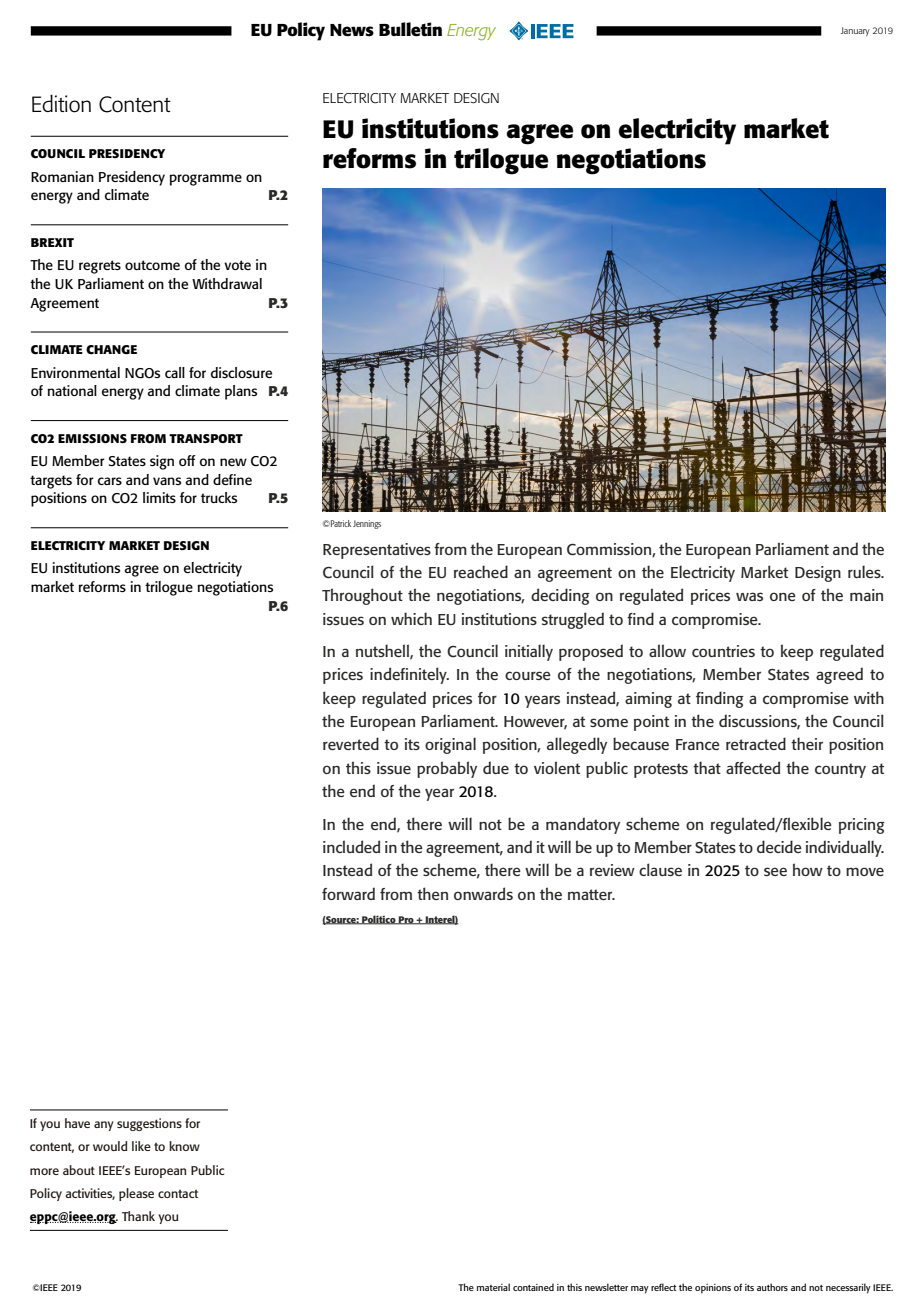  Describe the element at coordinates (167, 481) in the image. I see `vans` at that location.
